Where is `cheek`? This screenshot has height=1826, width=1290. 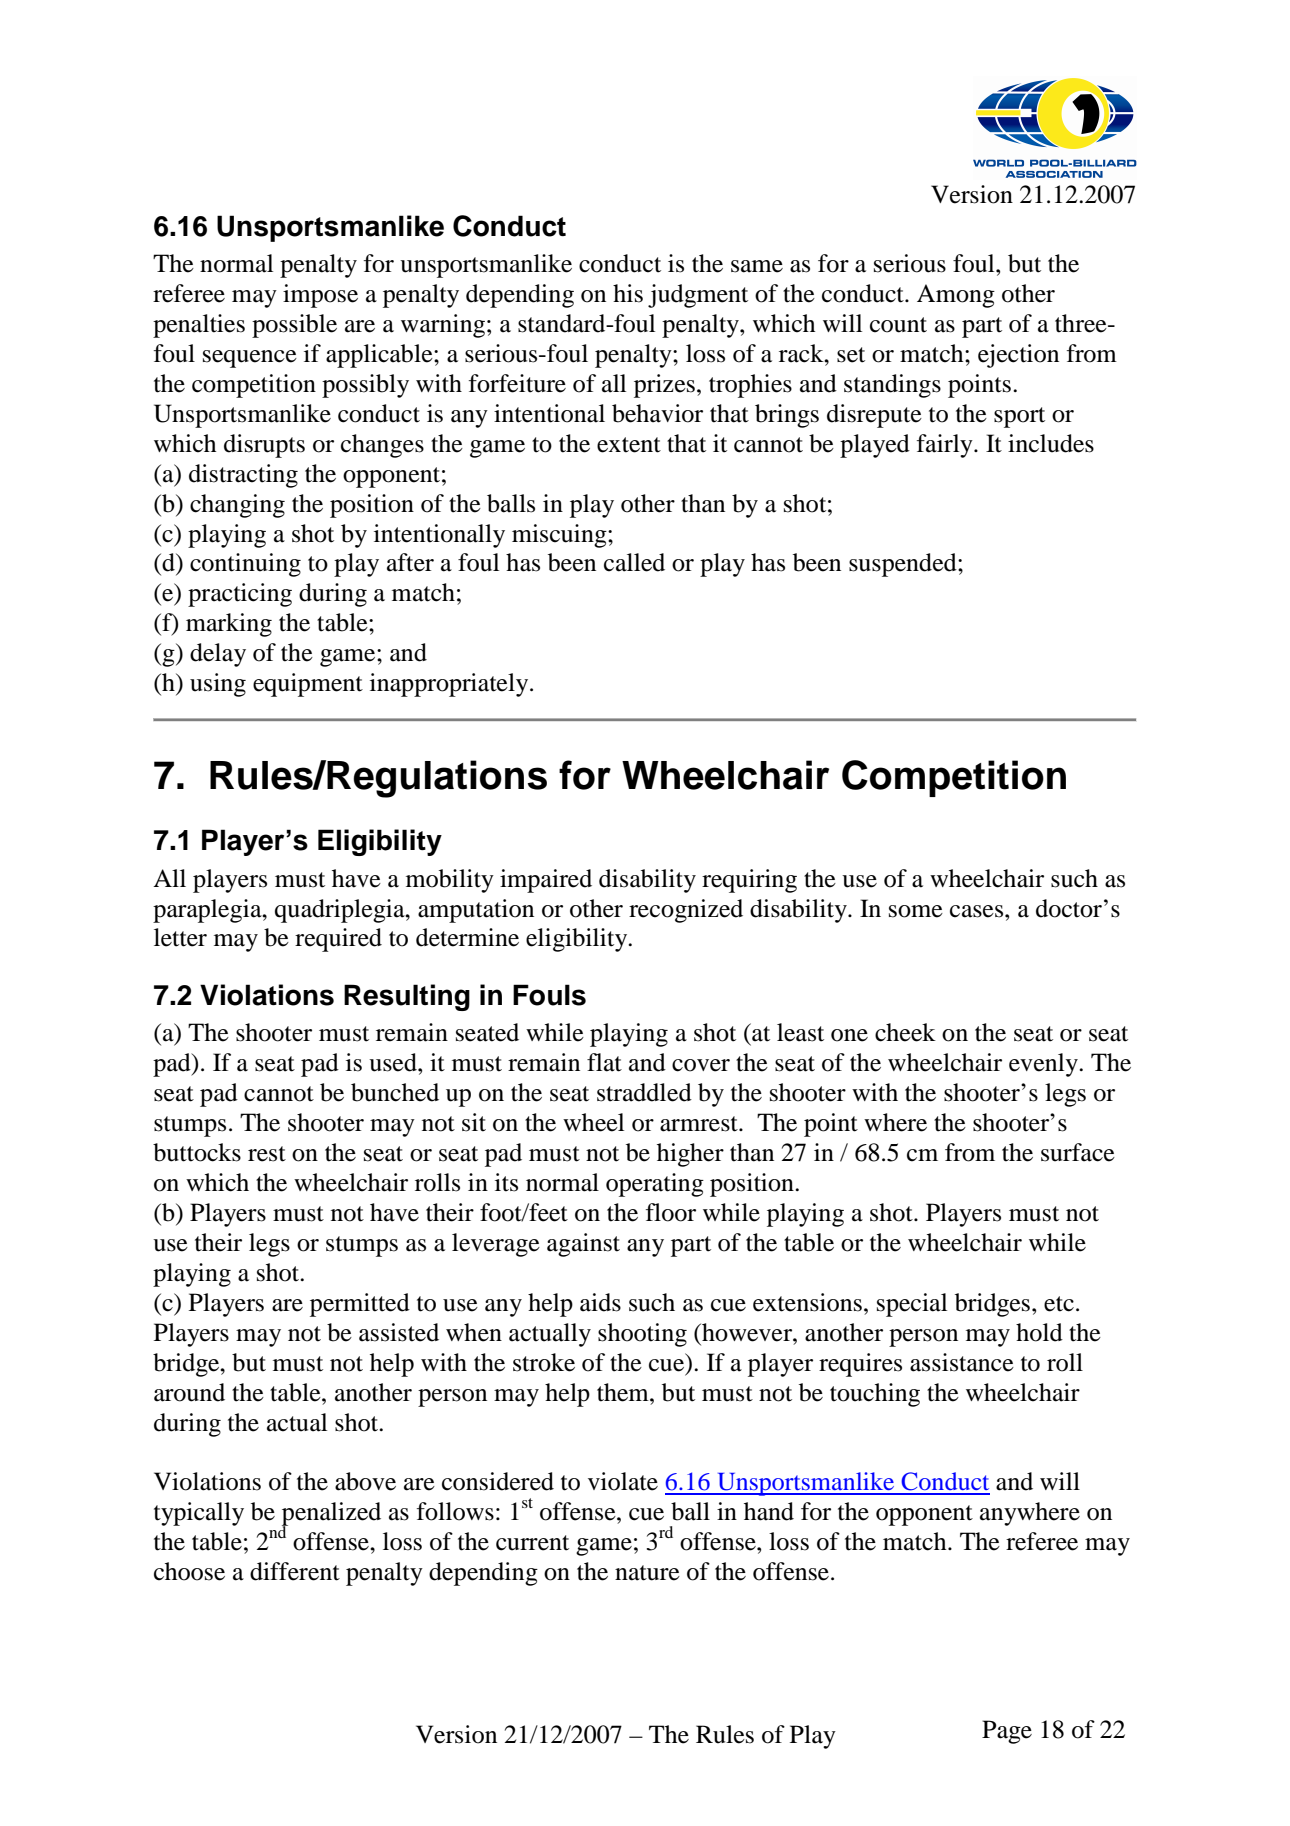 cheek is located at coordinates (905, 1032).
